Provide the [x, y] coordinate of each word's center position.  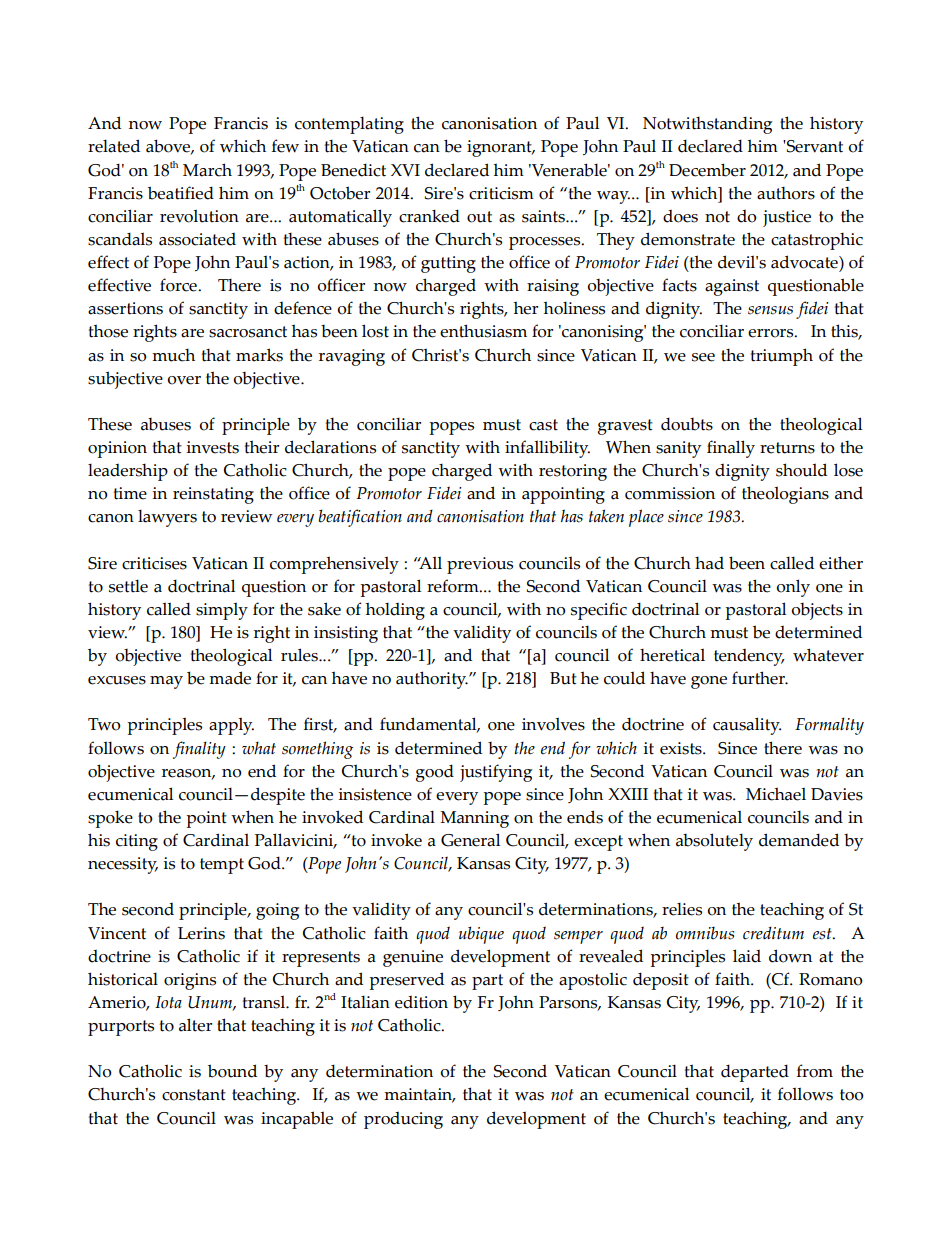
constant [194, 1095]
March [207, 170]
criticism [501, 193]
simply [222, 611]
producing [403, 1120]
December [707, 170]
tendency [749, 657]
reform [454, 586]
